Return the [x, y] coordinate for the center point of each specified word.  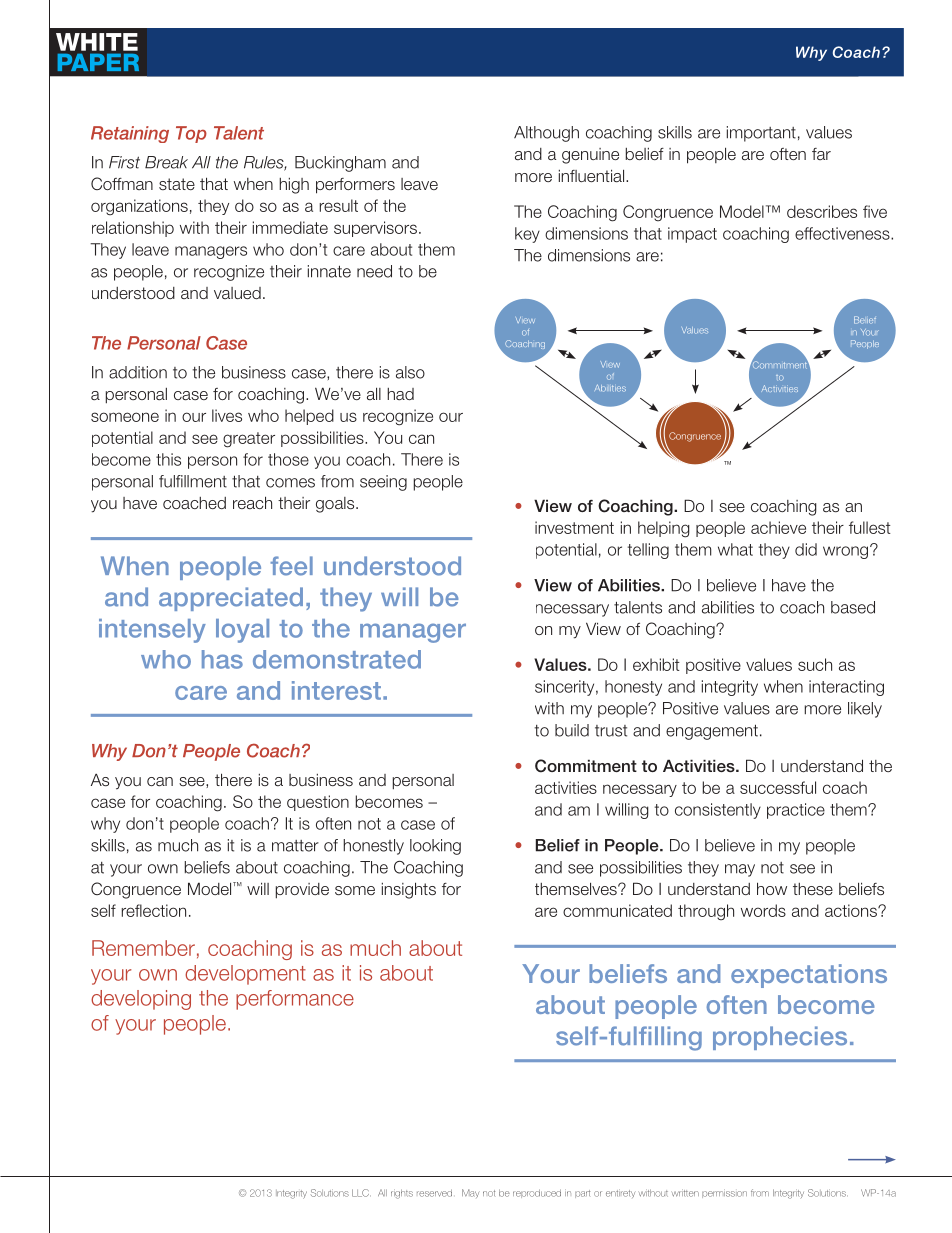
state [177, 184]
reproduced [537, 1193]
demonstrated [337, 659]
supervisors [375, 229]
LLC [361, 1193]
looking [435, 847]
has [222, 659]
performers [355, 186]
